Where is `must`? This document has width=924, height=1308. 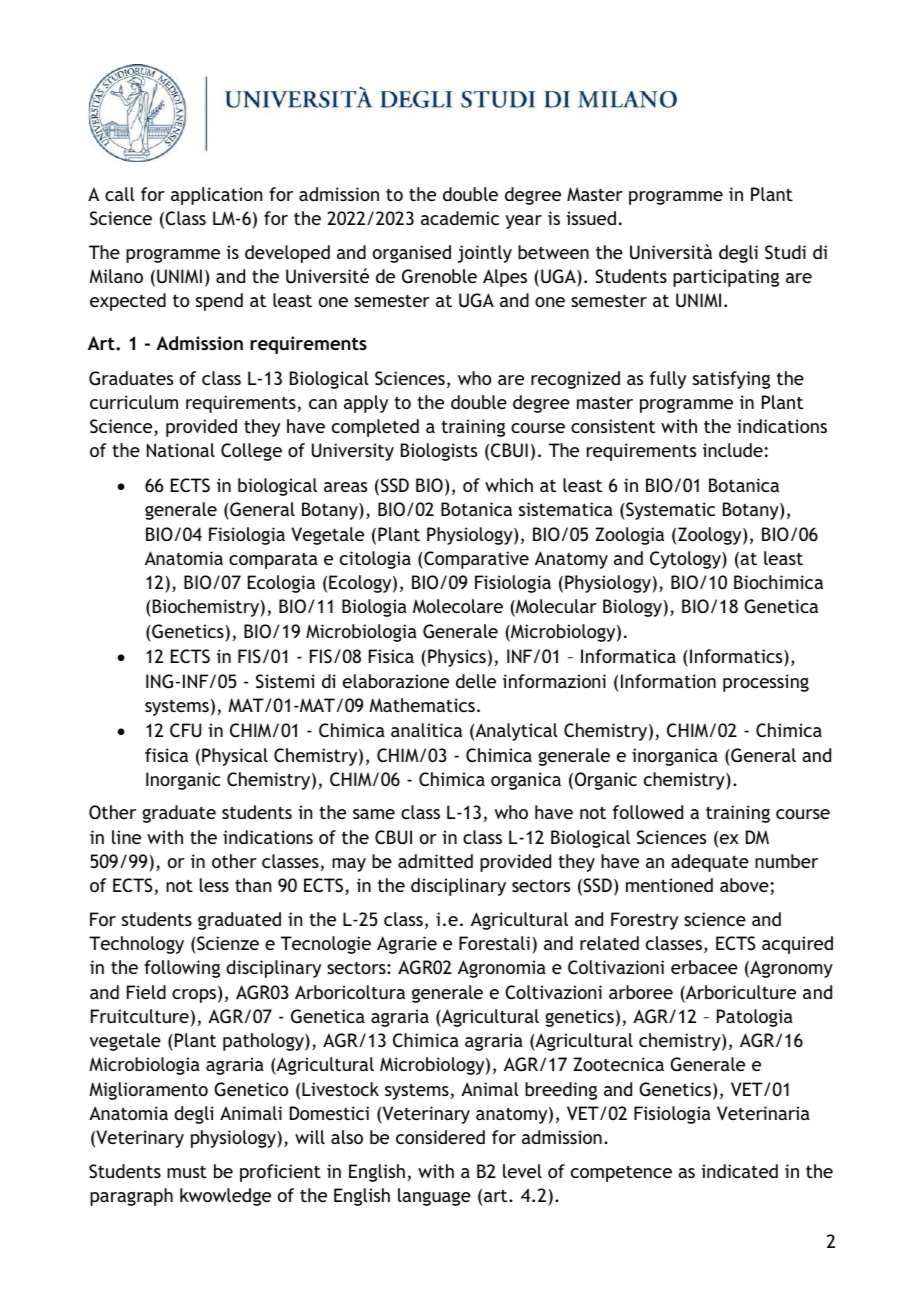 must is located at coordinates (187, 1171).
